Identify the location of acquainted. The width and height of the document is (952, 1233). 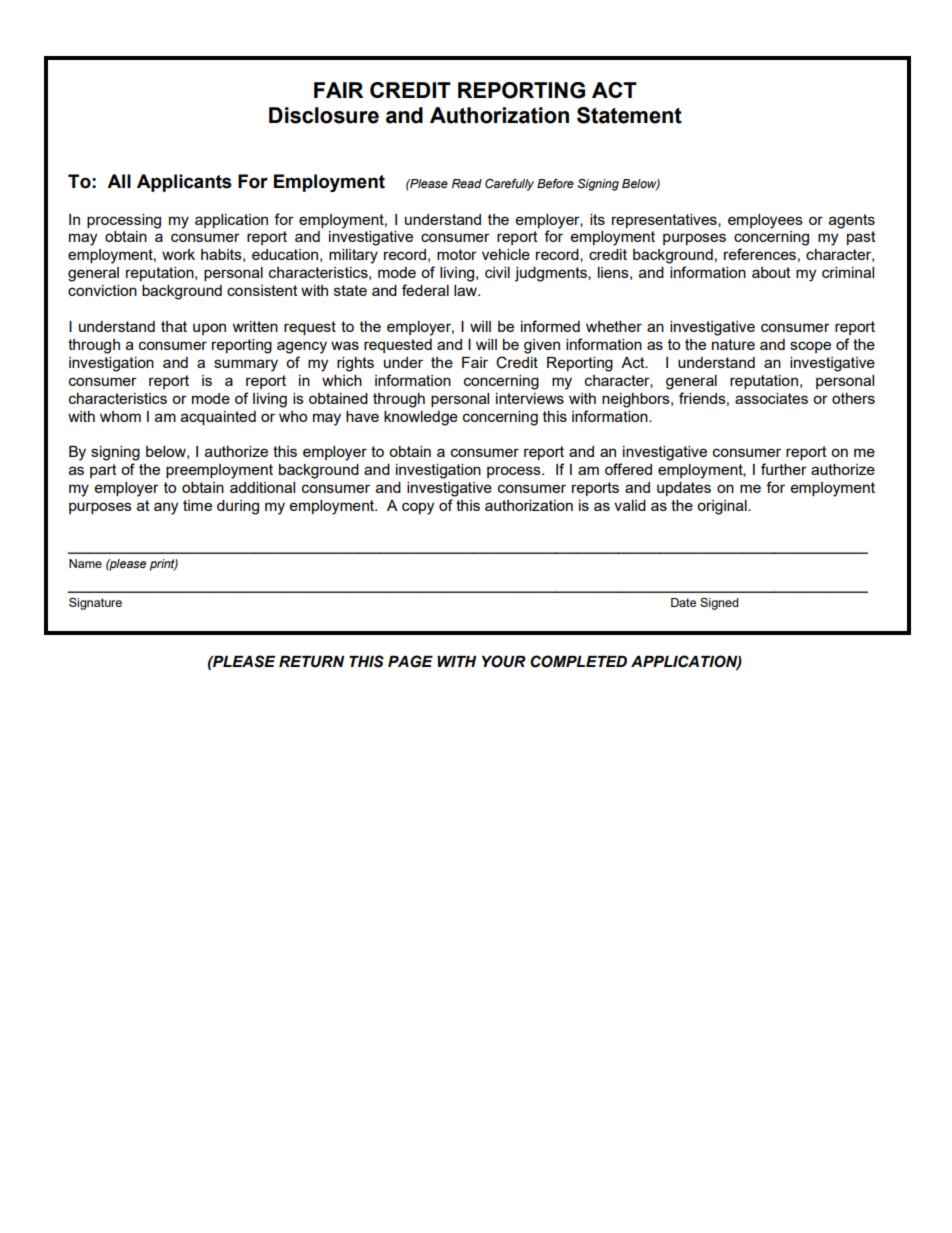
(218, 418).
